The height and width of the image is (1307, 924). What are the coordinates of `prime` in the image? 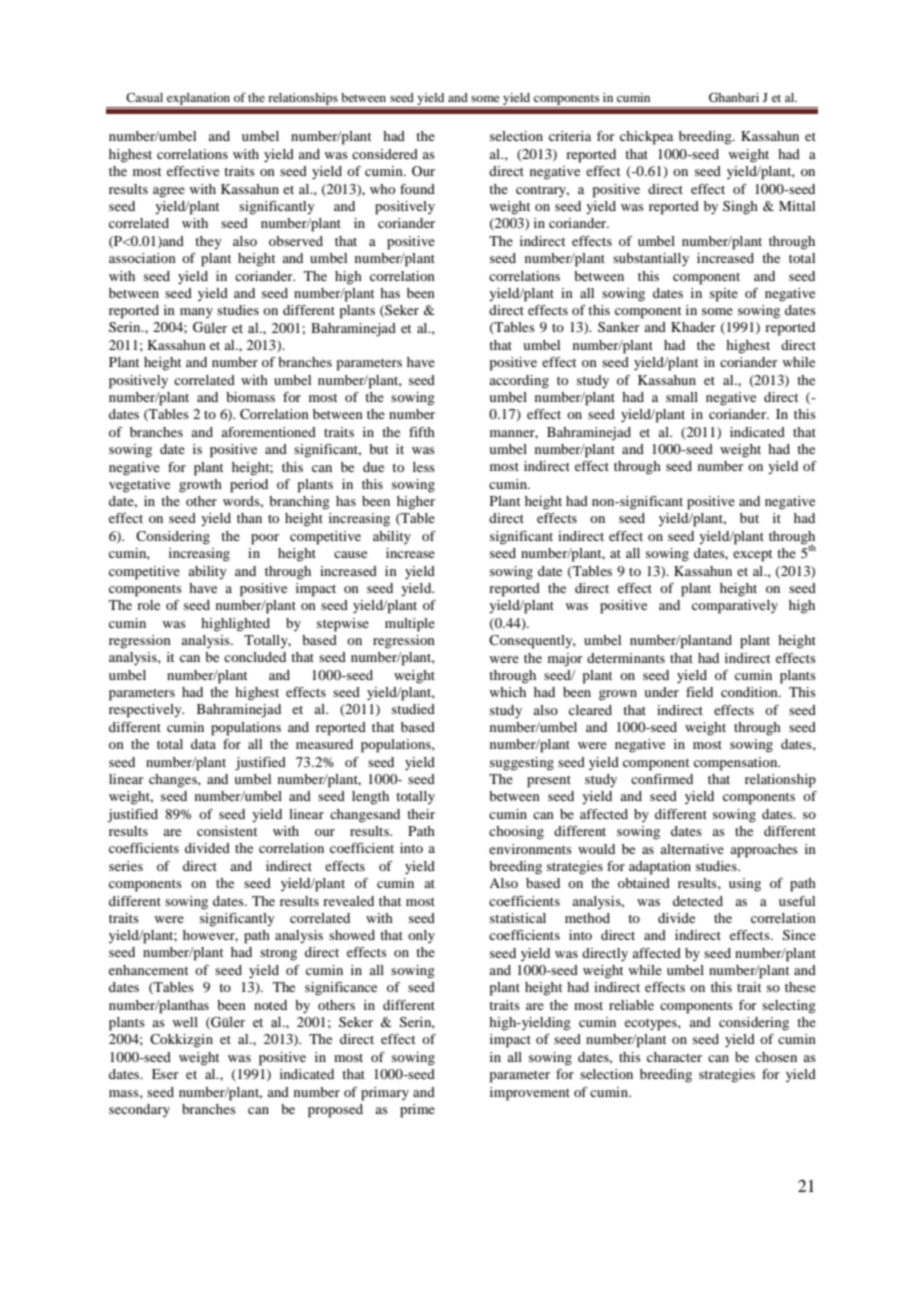 It's located at (417, 1111).
